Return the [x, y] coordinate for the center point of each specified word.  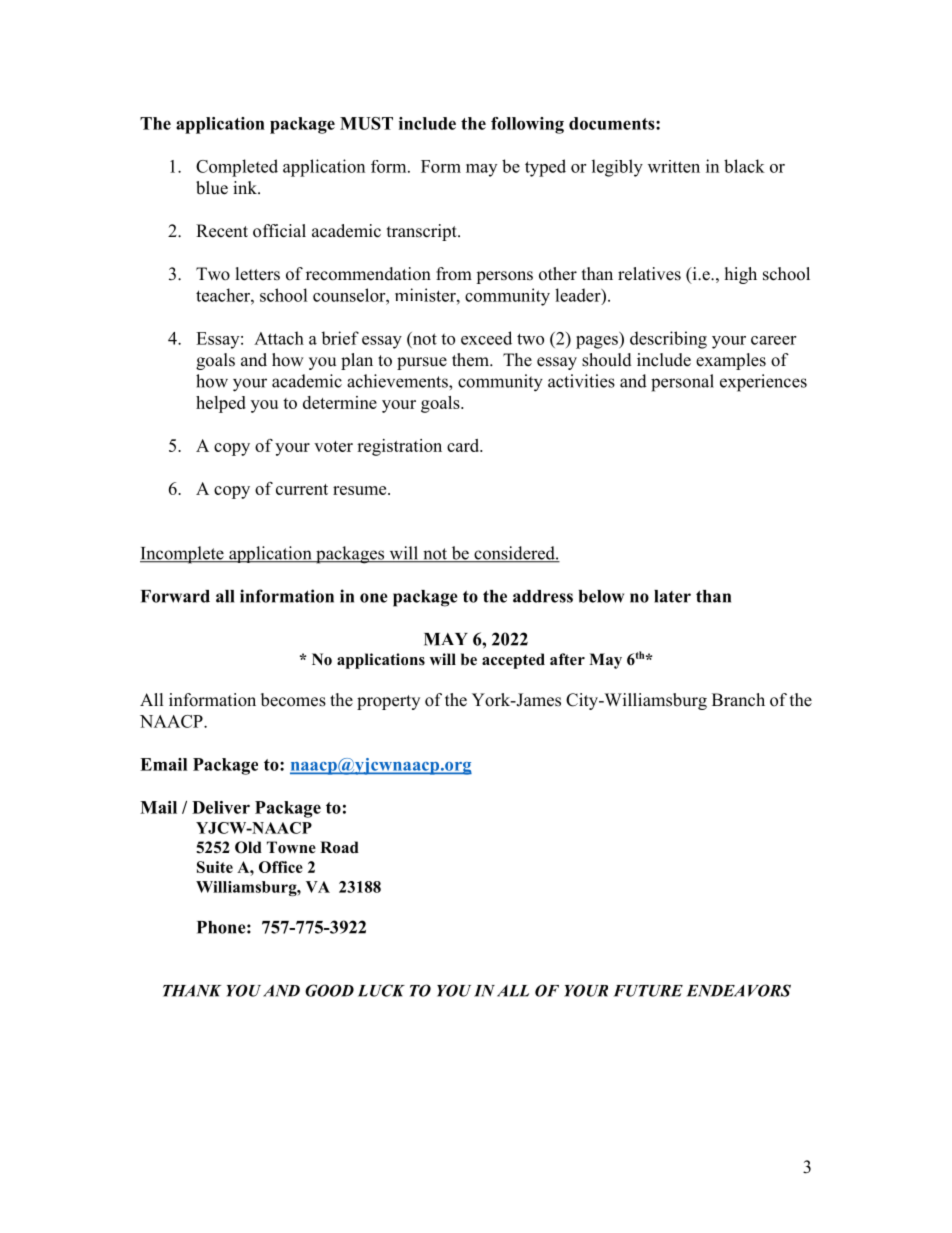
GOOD [329, 990]
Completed [237, 168]
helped [221, 404]
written [674, 166]
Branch [738, 700]
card [464, 445]
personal [682, 383]
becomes [293, 700]
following [527, 125]
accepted [513, 661]
